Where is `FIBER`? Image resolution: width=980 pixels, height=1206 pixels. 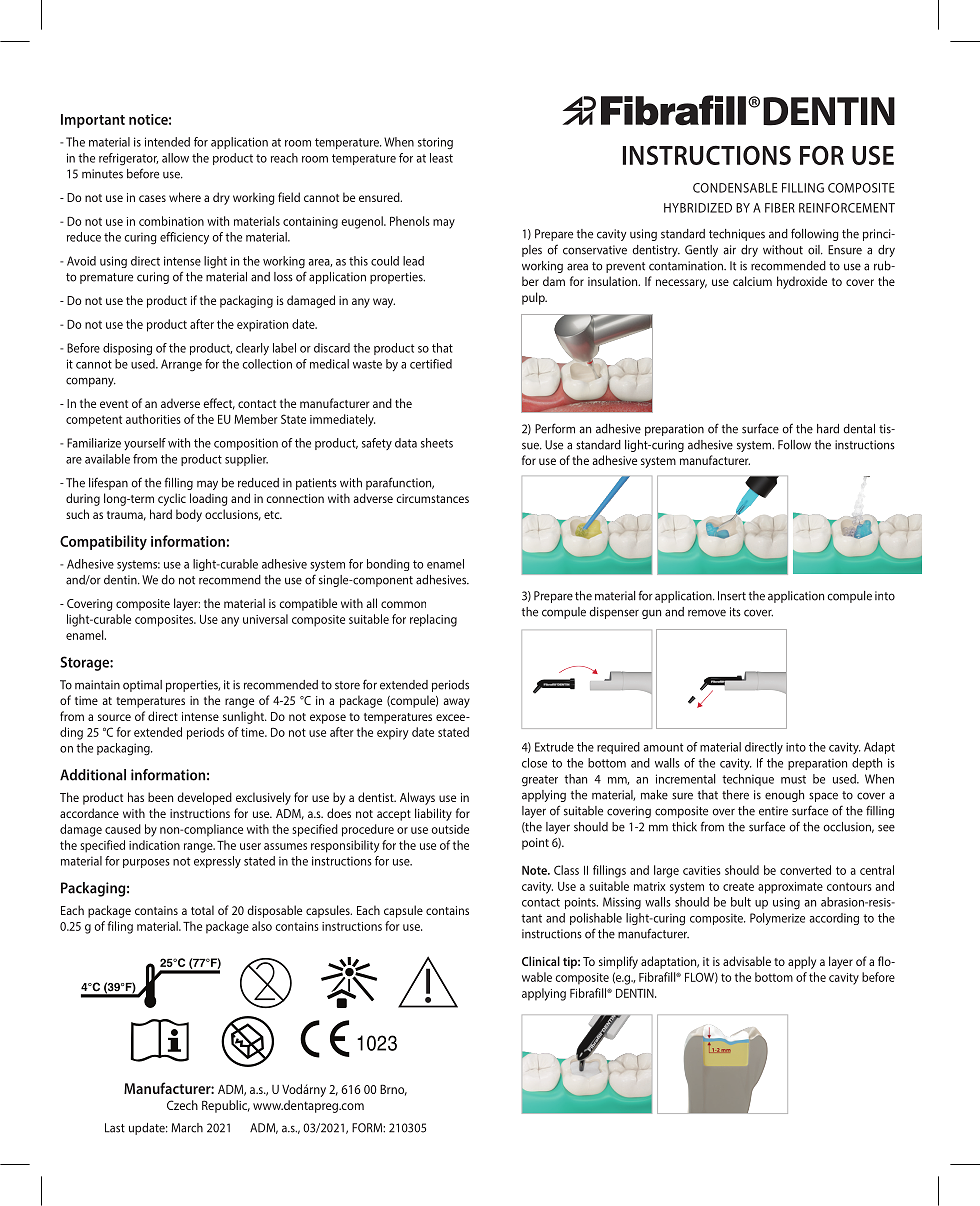
FIBER is located at coordinates (780, 208).
